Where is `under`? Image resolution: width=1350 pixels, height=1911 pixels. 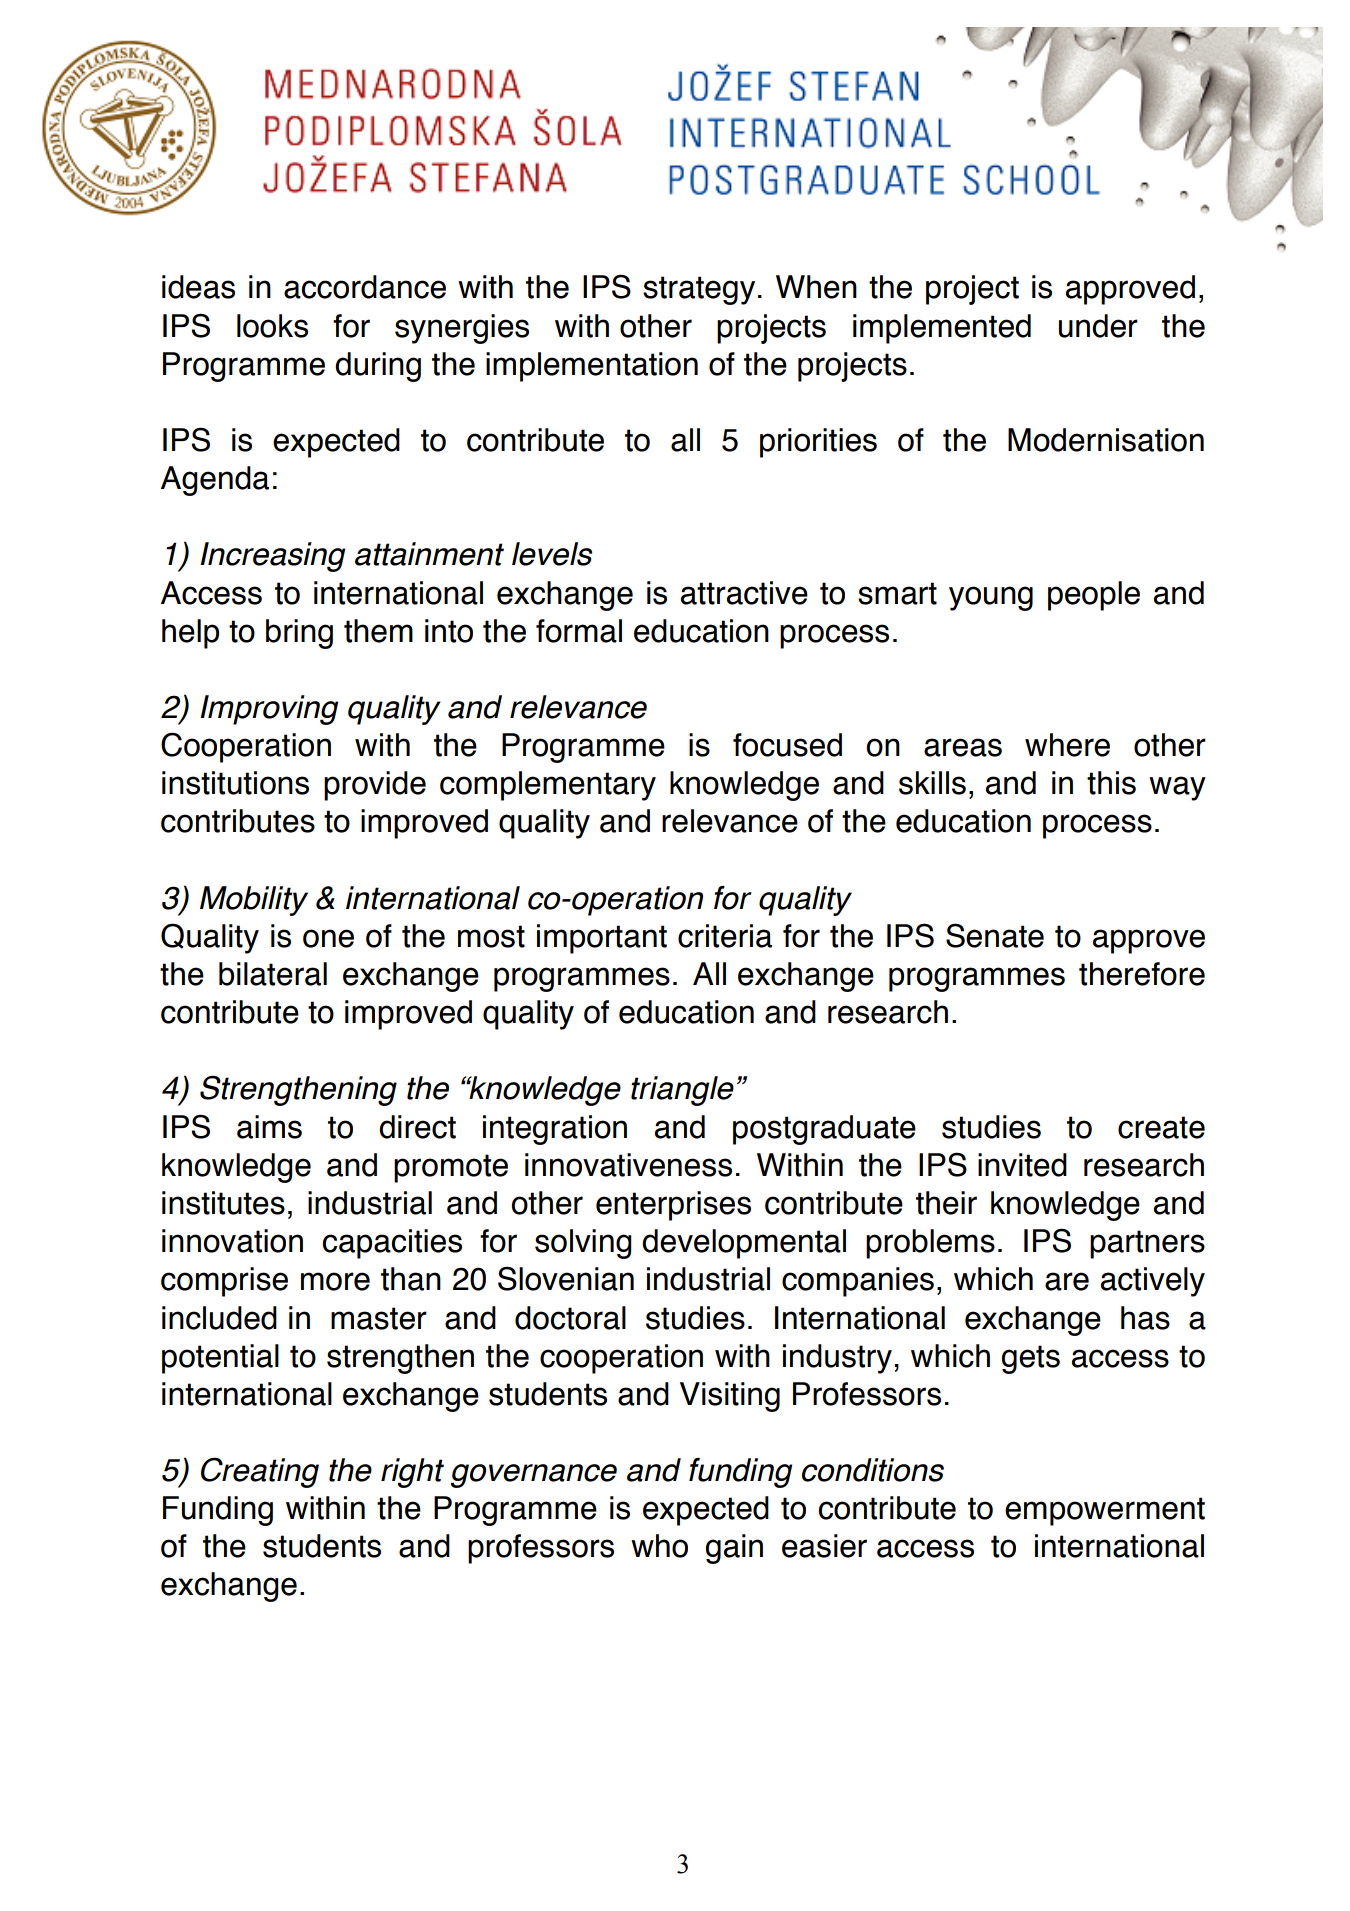 under is located at coordinates (1098, 326).
